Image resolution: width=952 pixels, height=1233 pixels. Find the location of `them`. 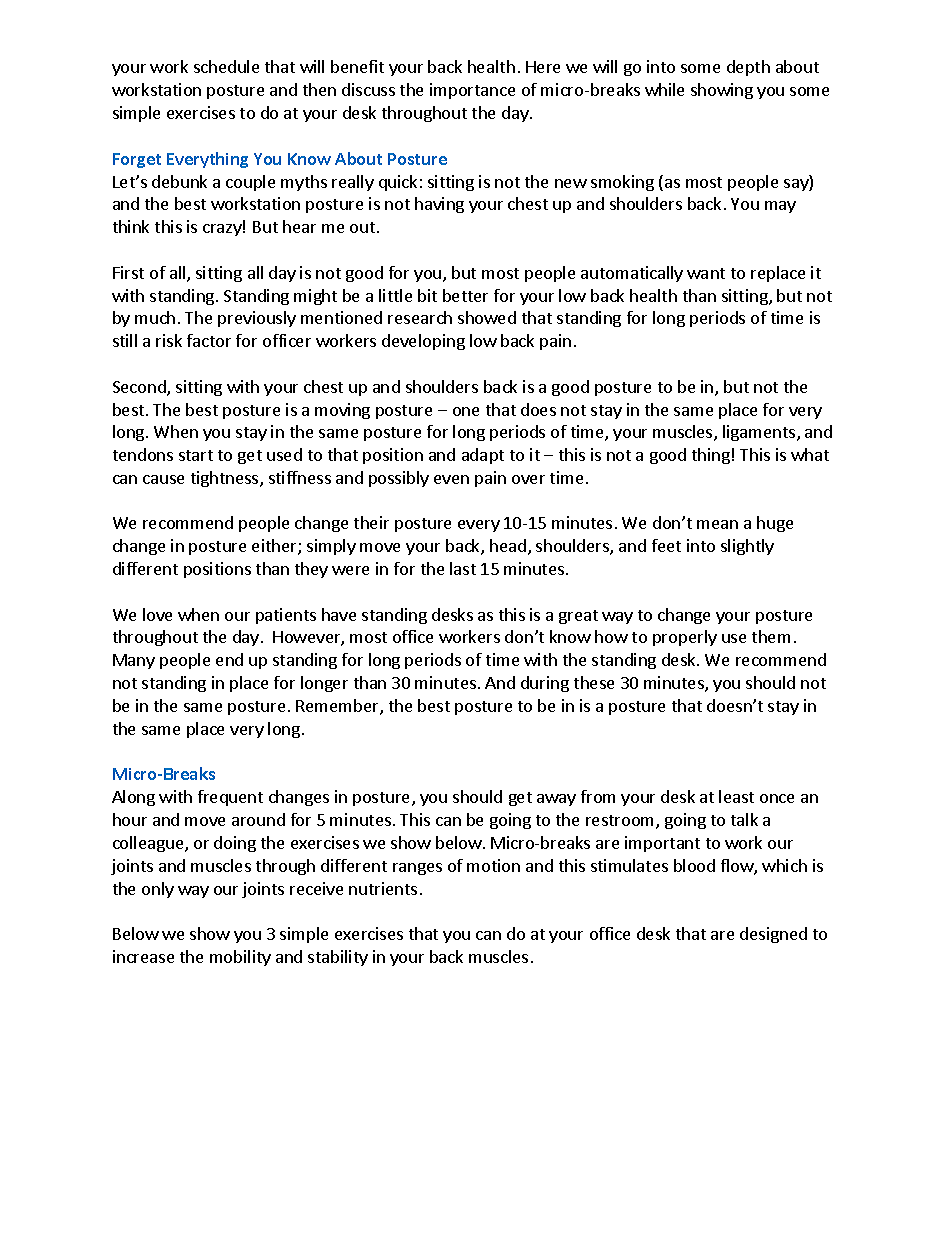

them is located at coordinates (771, 636).
